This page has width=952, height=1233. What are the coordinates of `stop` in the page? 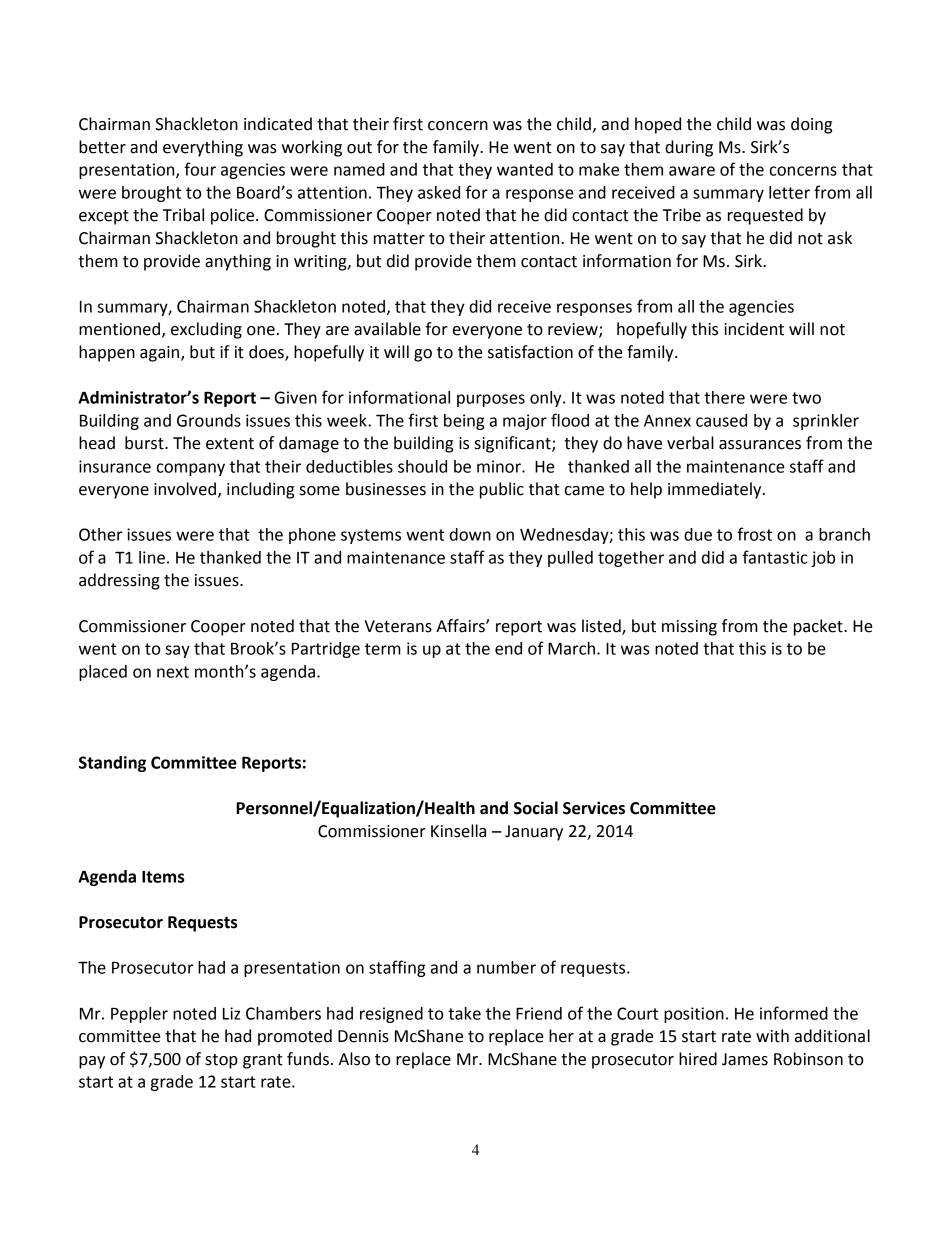 It's located at (221, 1061).
